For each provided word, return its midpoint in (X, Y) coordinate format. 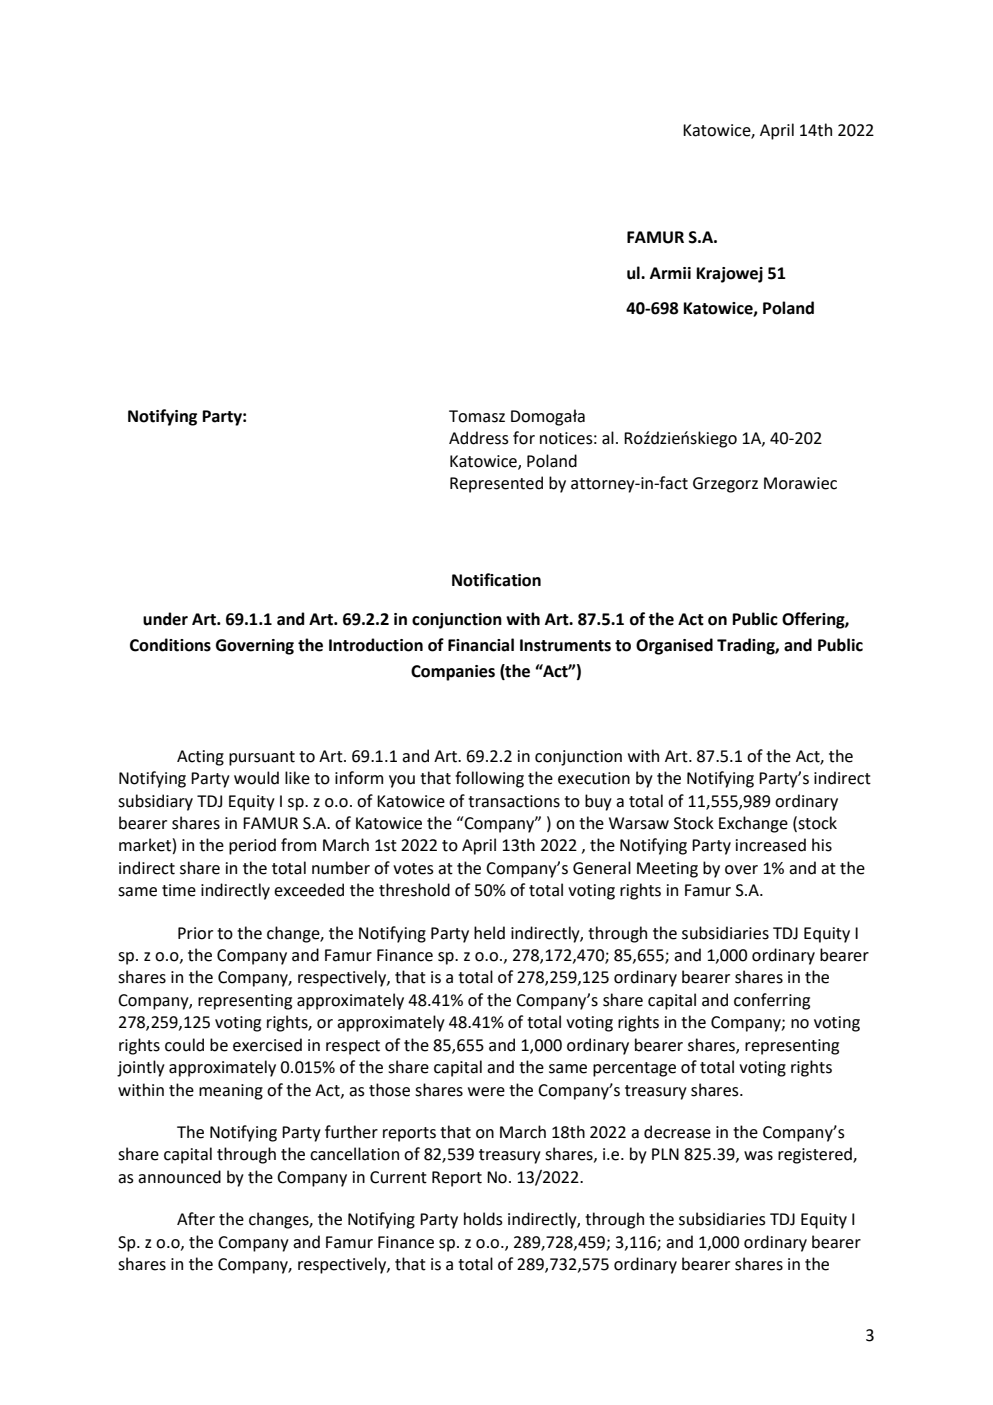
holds (483, 1219)
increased (771, 845)
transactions (514, 801)
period (252, 846)
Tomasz (477, 416)
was (758, 1156)
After (196, 1219)
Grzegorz (725, 485)
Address (479, 438)
